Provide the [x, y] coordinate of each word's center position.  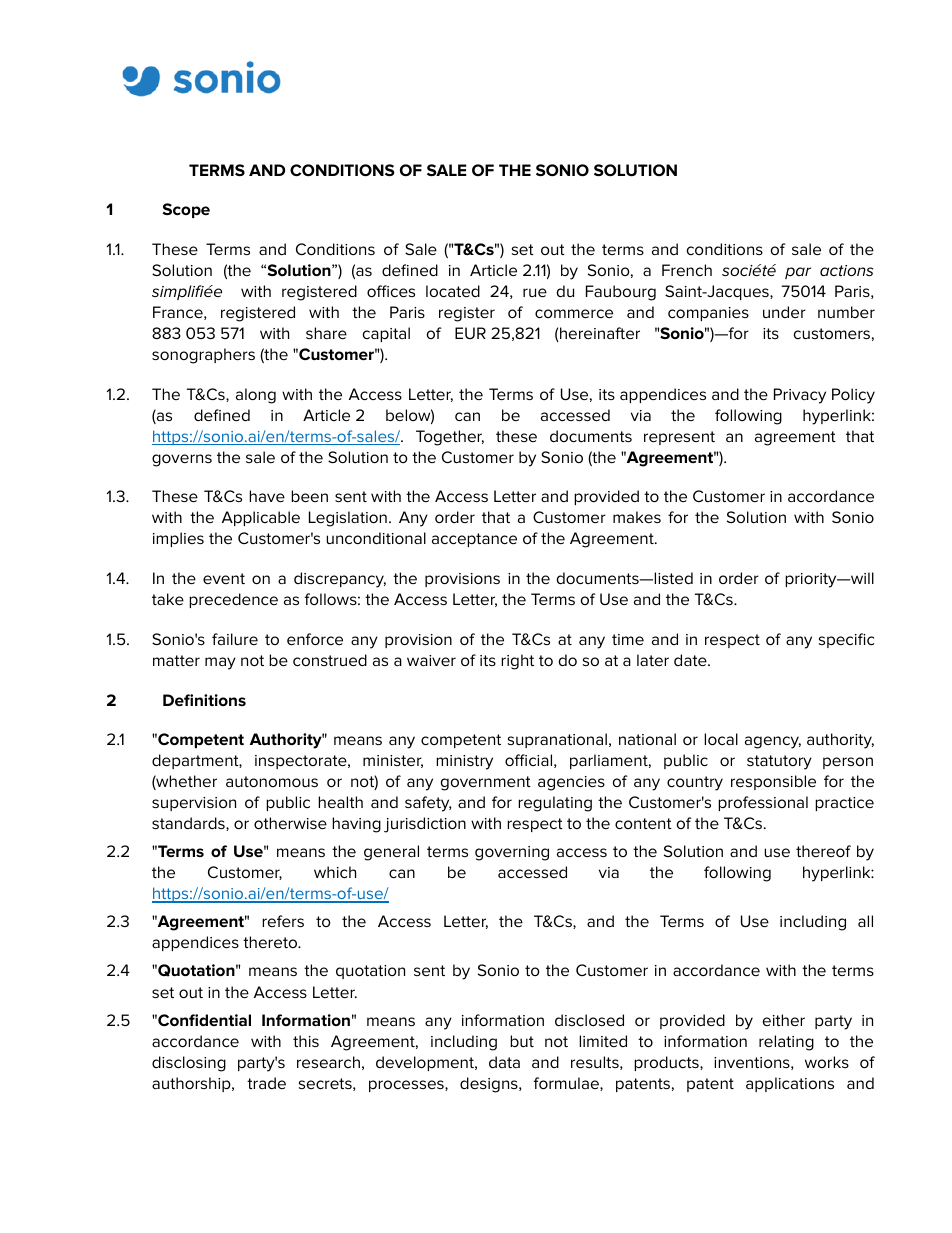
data [504, 1062]
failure [235, 639]
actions [846, 270]
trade [266, 1083]
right [517, 662]
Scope [186, 210]
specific [846, 640]
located [453, 291]
